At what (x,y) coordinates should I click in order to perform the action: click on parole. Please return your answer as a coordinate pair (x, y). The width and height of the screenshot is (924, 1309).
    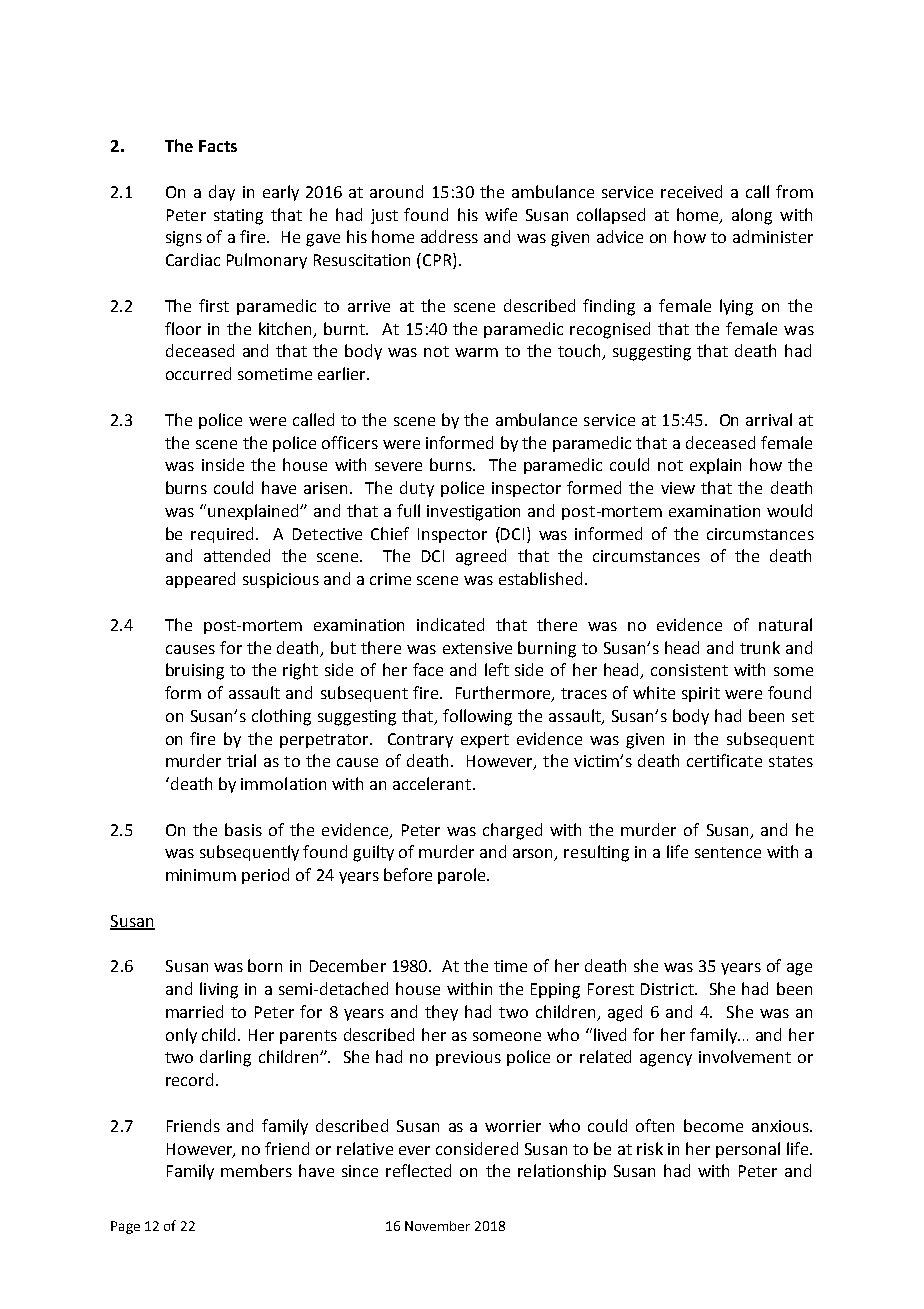
    Looking at the image, I should click on (463, 876).
